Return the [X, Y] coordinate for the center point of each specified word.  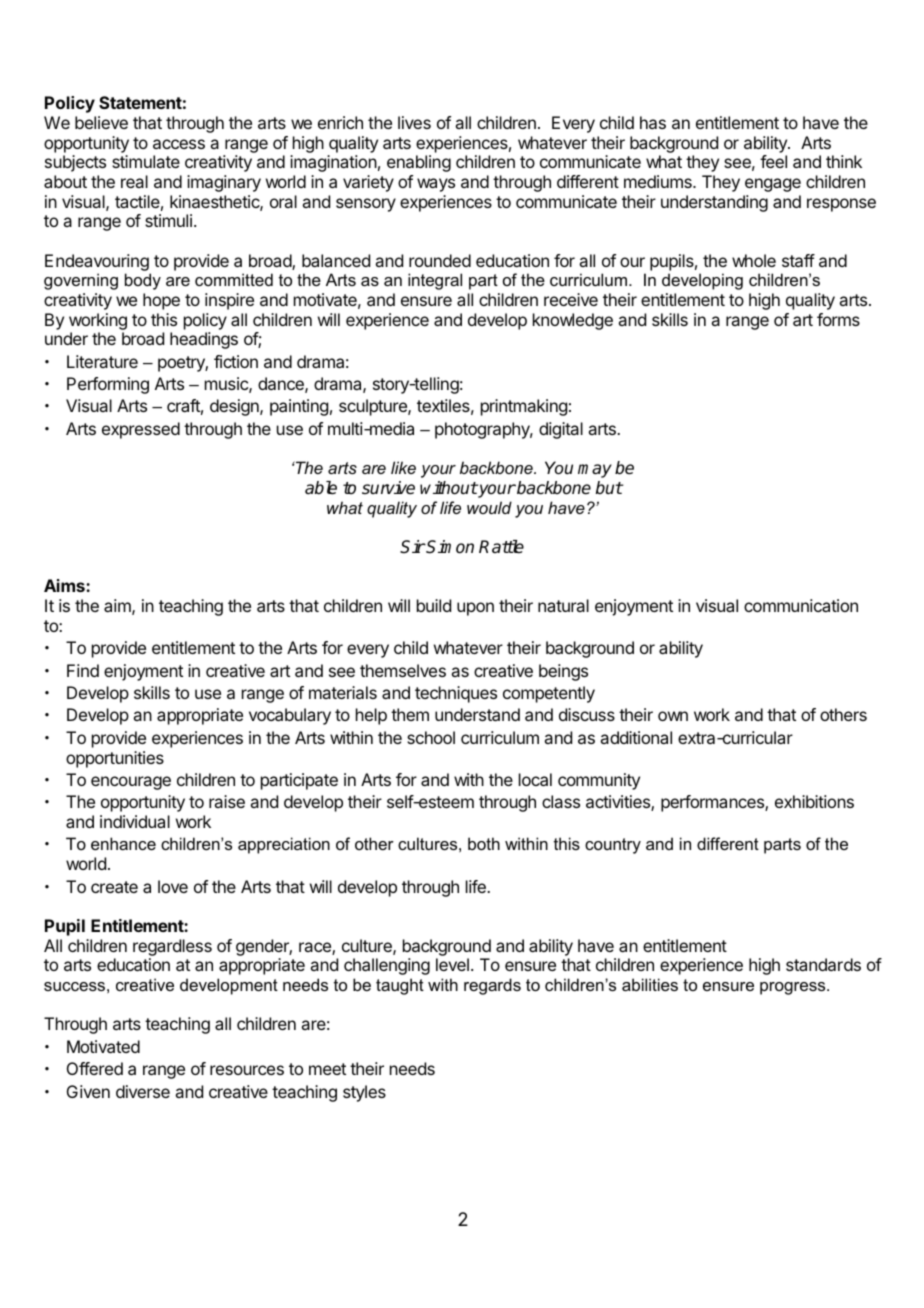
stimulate [146, 161]
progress [794, 988]
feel [773, 161]
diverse [143, 1091]
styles [364, 1093]
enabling [419, 163]
